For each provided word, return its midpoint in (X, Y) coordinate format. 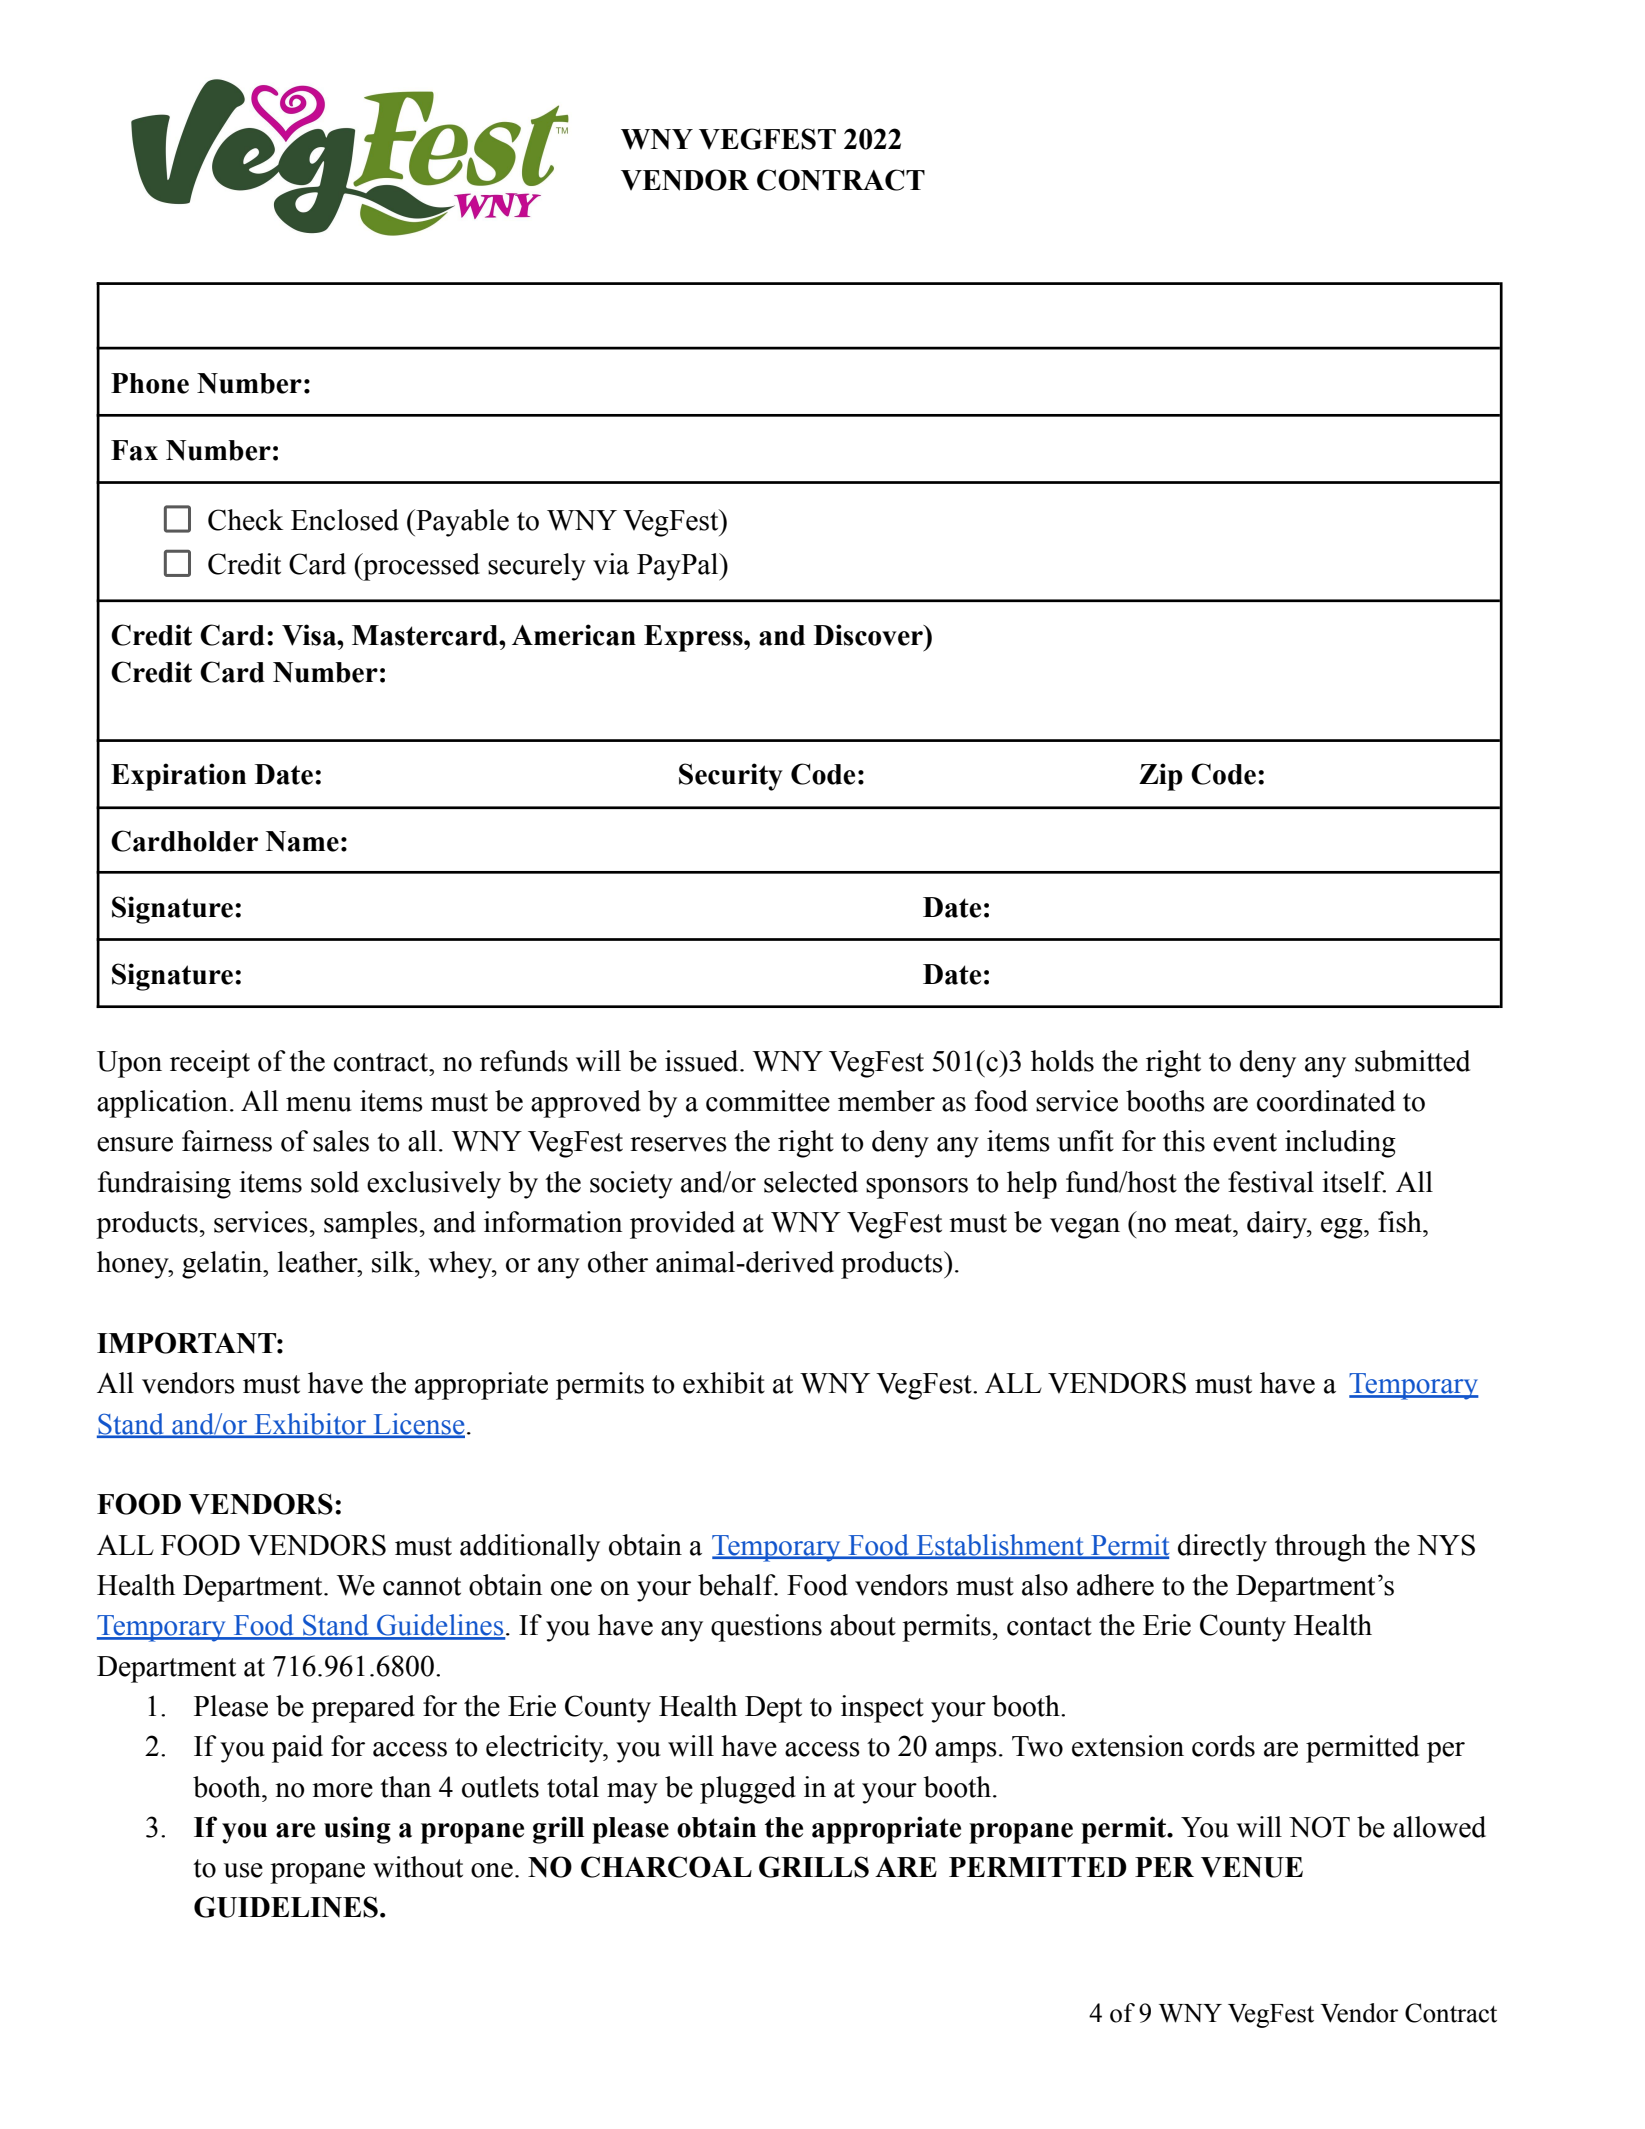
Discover (869, 635)
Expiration (178, 777)
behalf (738, 1585)
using (357, 1830)
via (611, 564)
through (1320, 1548)
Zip (1161, 777)
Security (731, 777)
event (1245, 1142)
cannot (422, 1586)
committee (768, 1101)
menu (319, 1104)
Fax (134, 450)
